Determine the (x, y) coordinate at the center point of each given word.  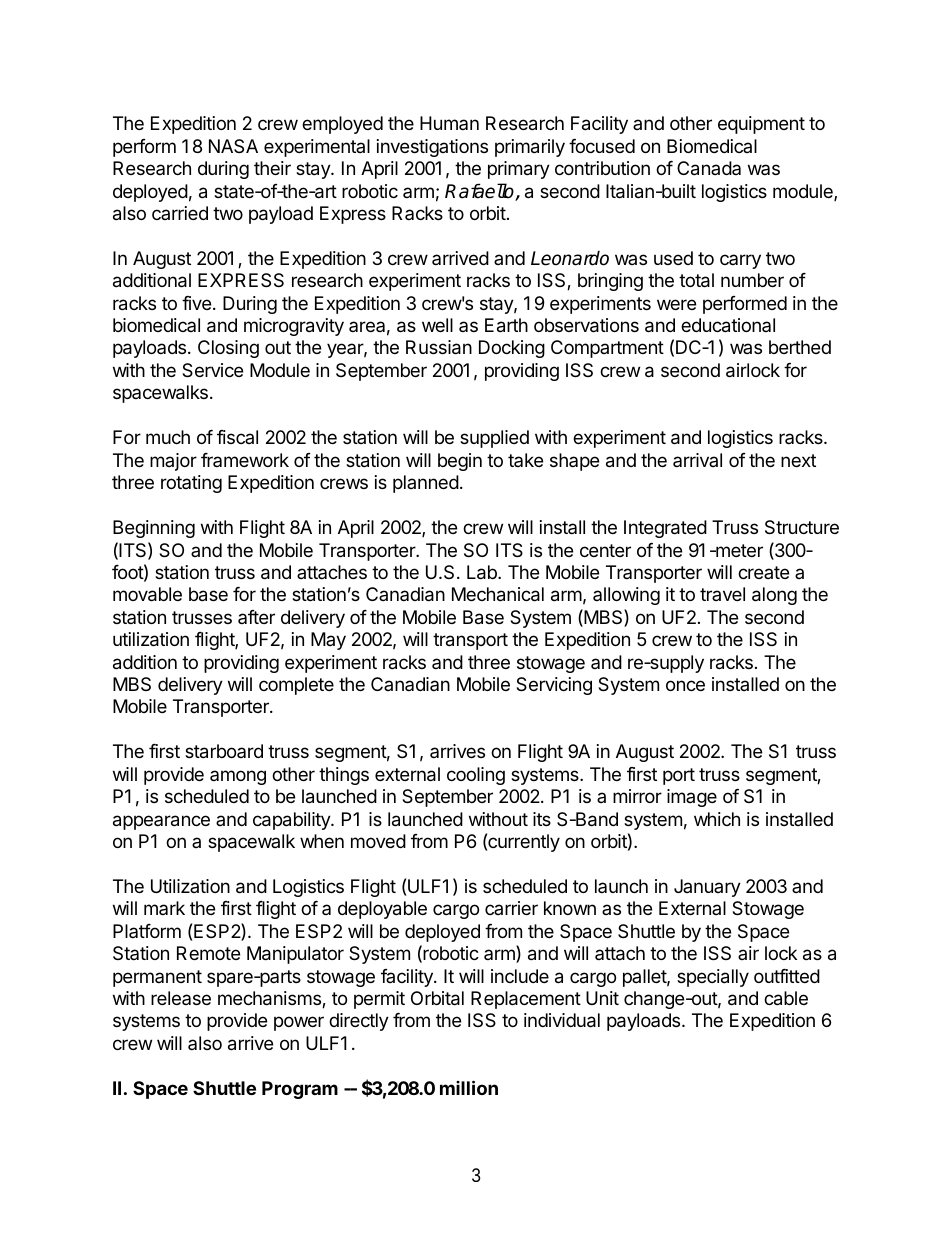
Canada (709, 168)
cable (786, 998)
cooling (476, 776)
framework (245, 460)
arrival (697, 460)
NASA (233, 146)
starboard (224, 751)
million (469, 1087)
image (692, 798)
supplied (494, 439)
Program (300, 1090)
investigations (432, 148)
